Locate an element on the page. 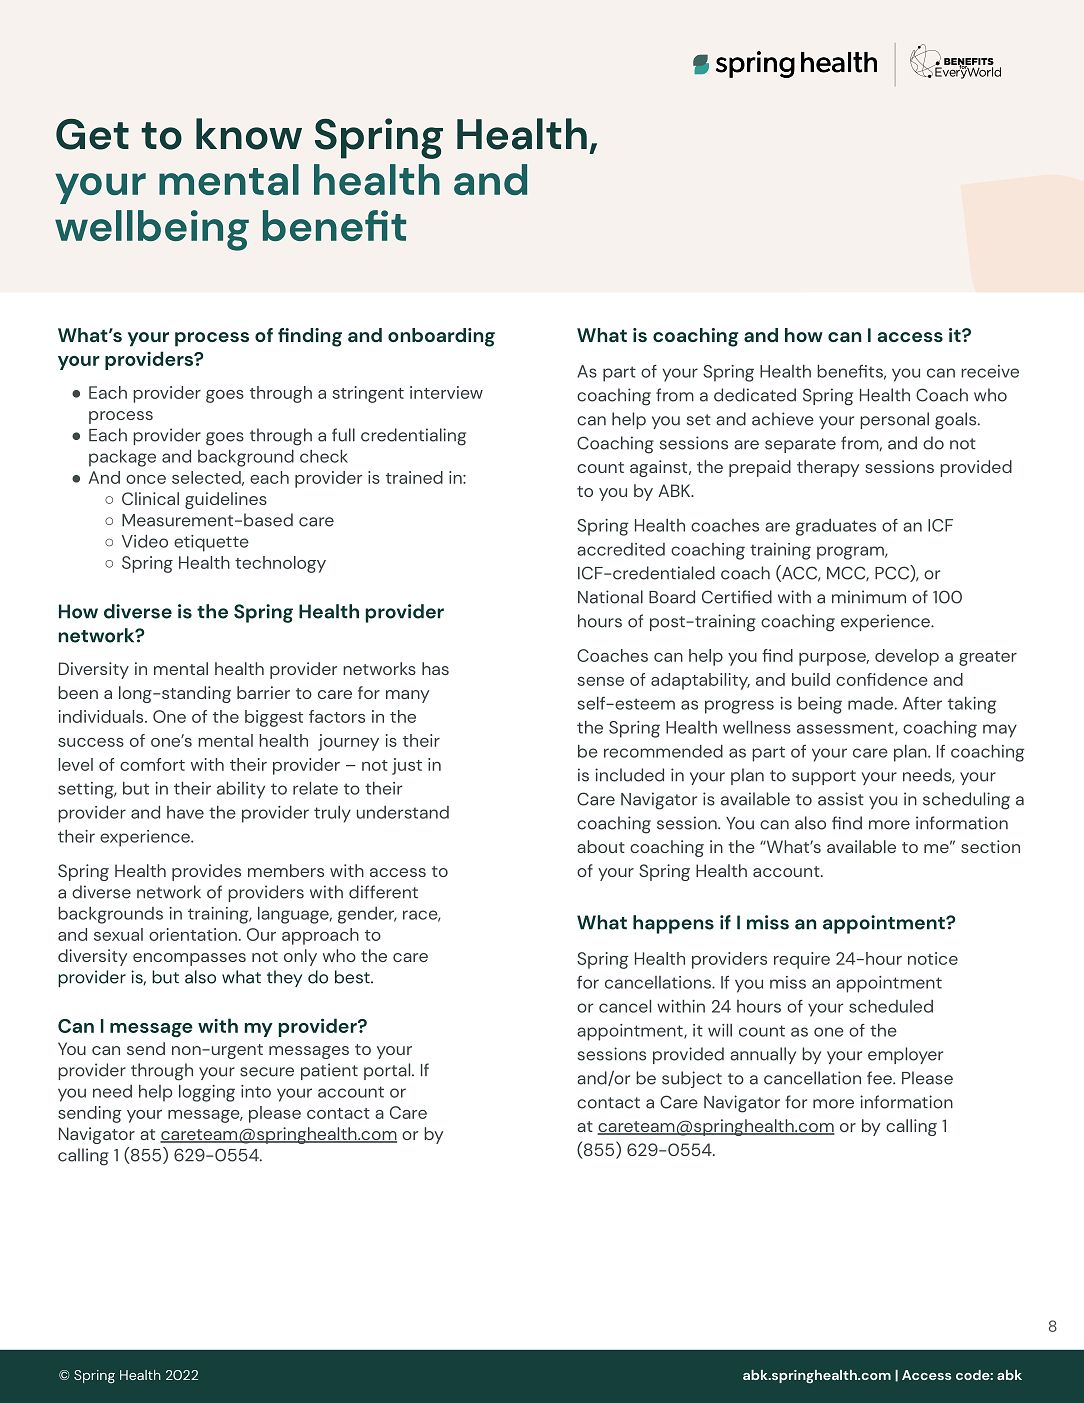  about is located at coordinates (601, 846).
